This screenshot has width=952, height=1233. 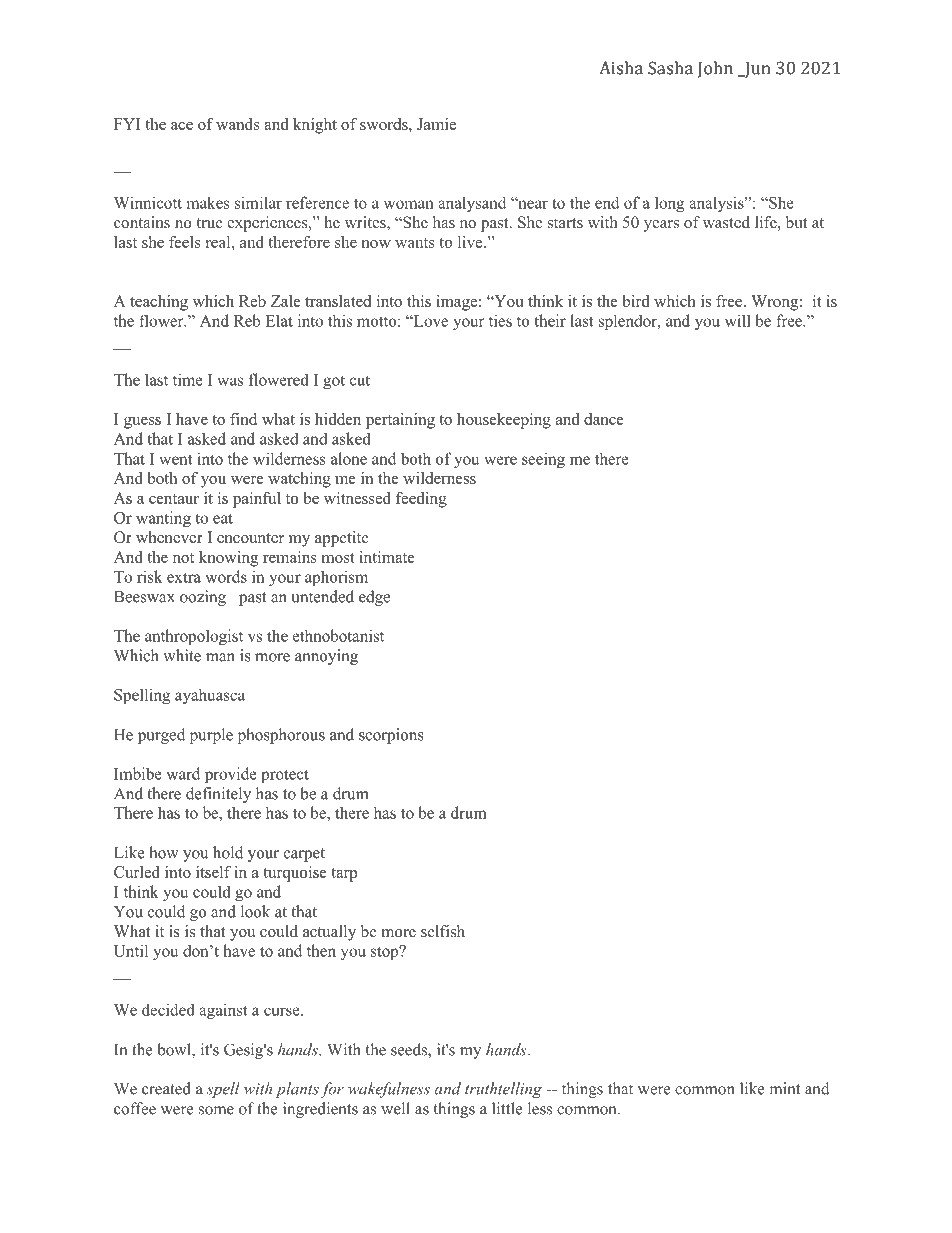 I want to click on ace, so click(x=182, y=126).
